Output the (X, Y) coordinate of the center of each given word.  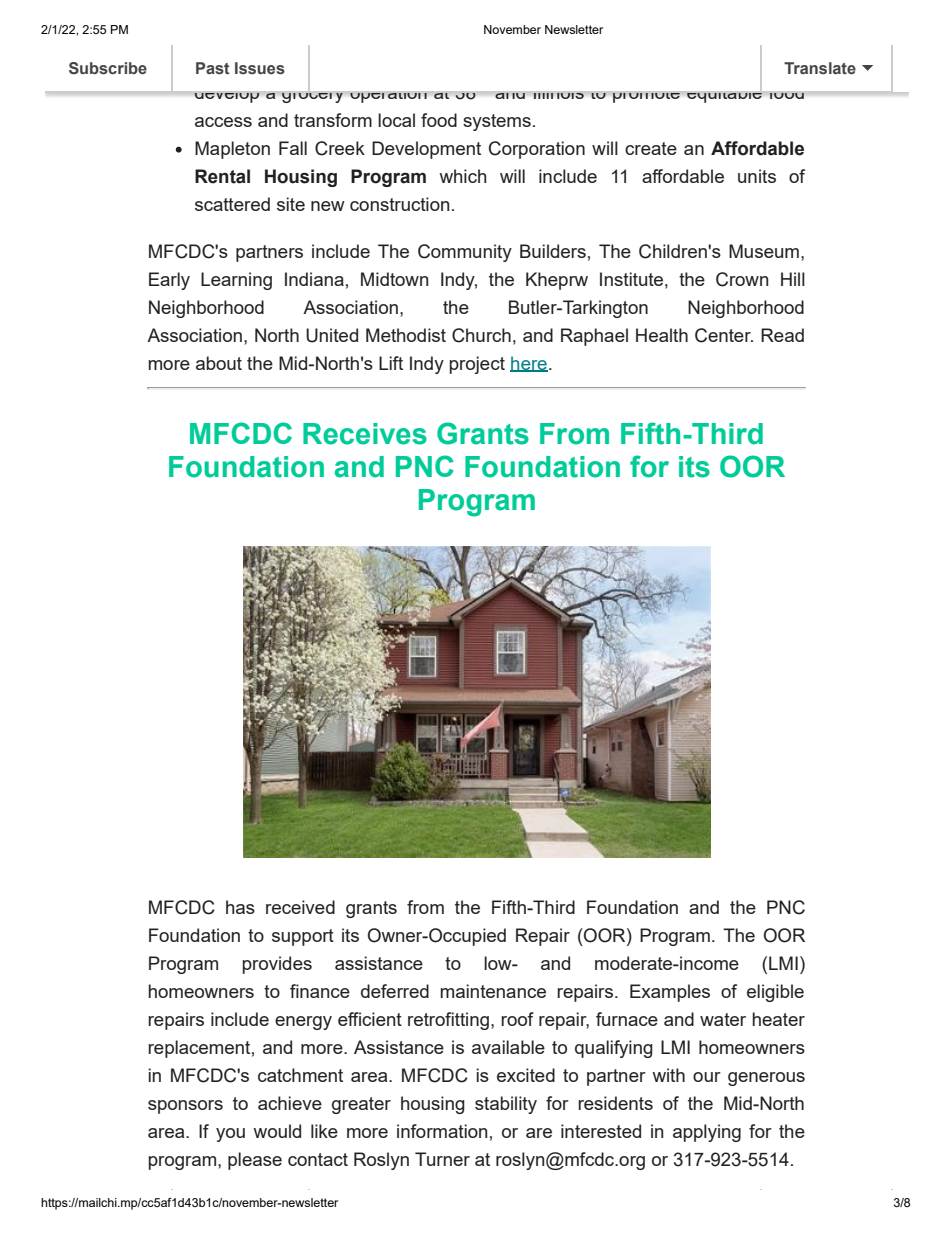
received (300, 907)
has (240, 907)
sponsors (185, 1107)
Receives (365, 434)
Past (213, 68)
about (219, 363)
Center (724, 335)
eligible (775, 993)
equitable (724, 93)
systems (497, 122)
